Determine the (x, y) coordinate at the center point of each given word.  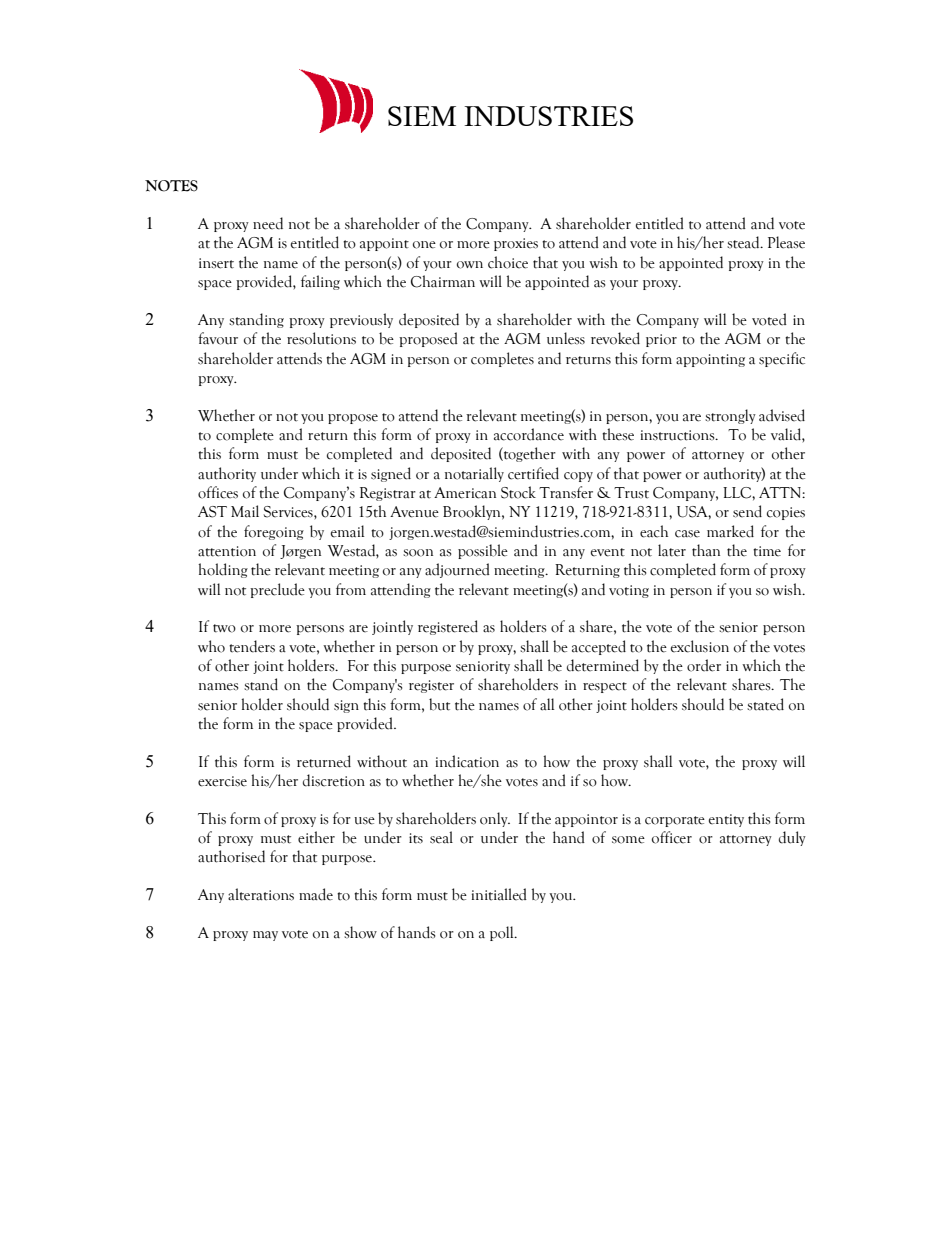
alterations (261, 894)
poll (503, 933)
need (268, 223)
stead (744, 242)
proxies (516, 244)
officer (672, 837)
